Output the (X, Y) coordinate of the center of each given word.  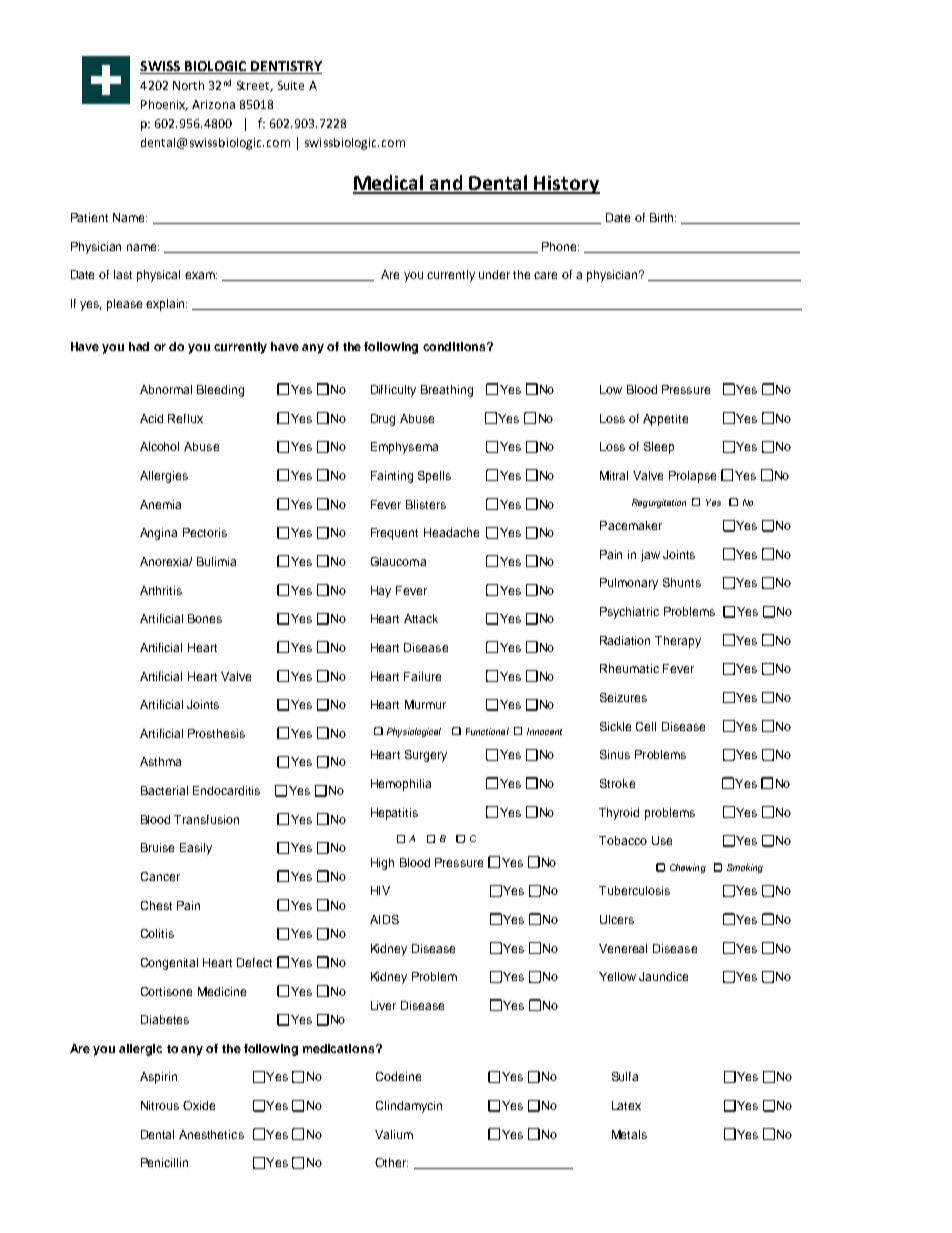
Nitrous (160, 1105)
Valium (394, 1134)
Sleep (659, 448)
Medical (389, 184)
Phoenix (164, 105)
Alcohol (159, 446)
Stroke (617, 783)
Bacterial (164, 790)
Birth (663, 217)
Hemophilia (401, 785)
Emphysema (404, 448)
